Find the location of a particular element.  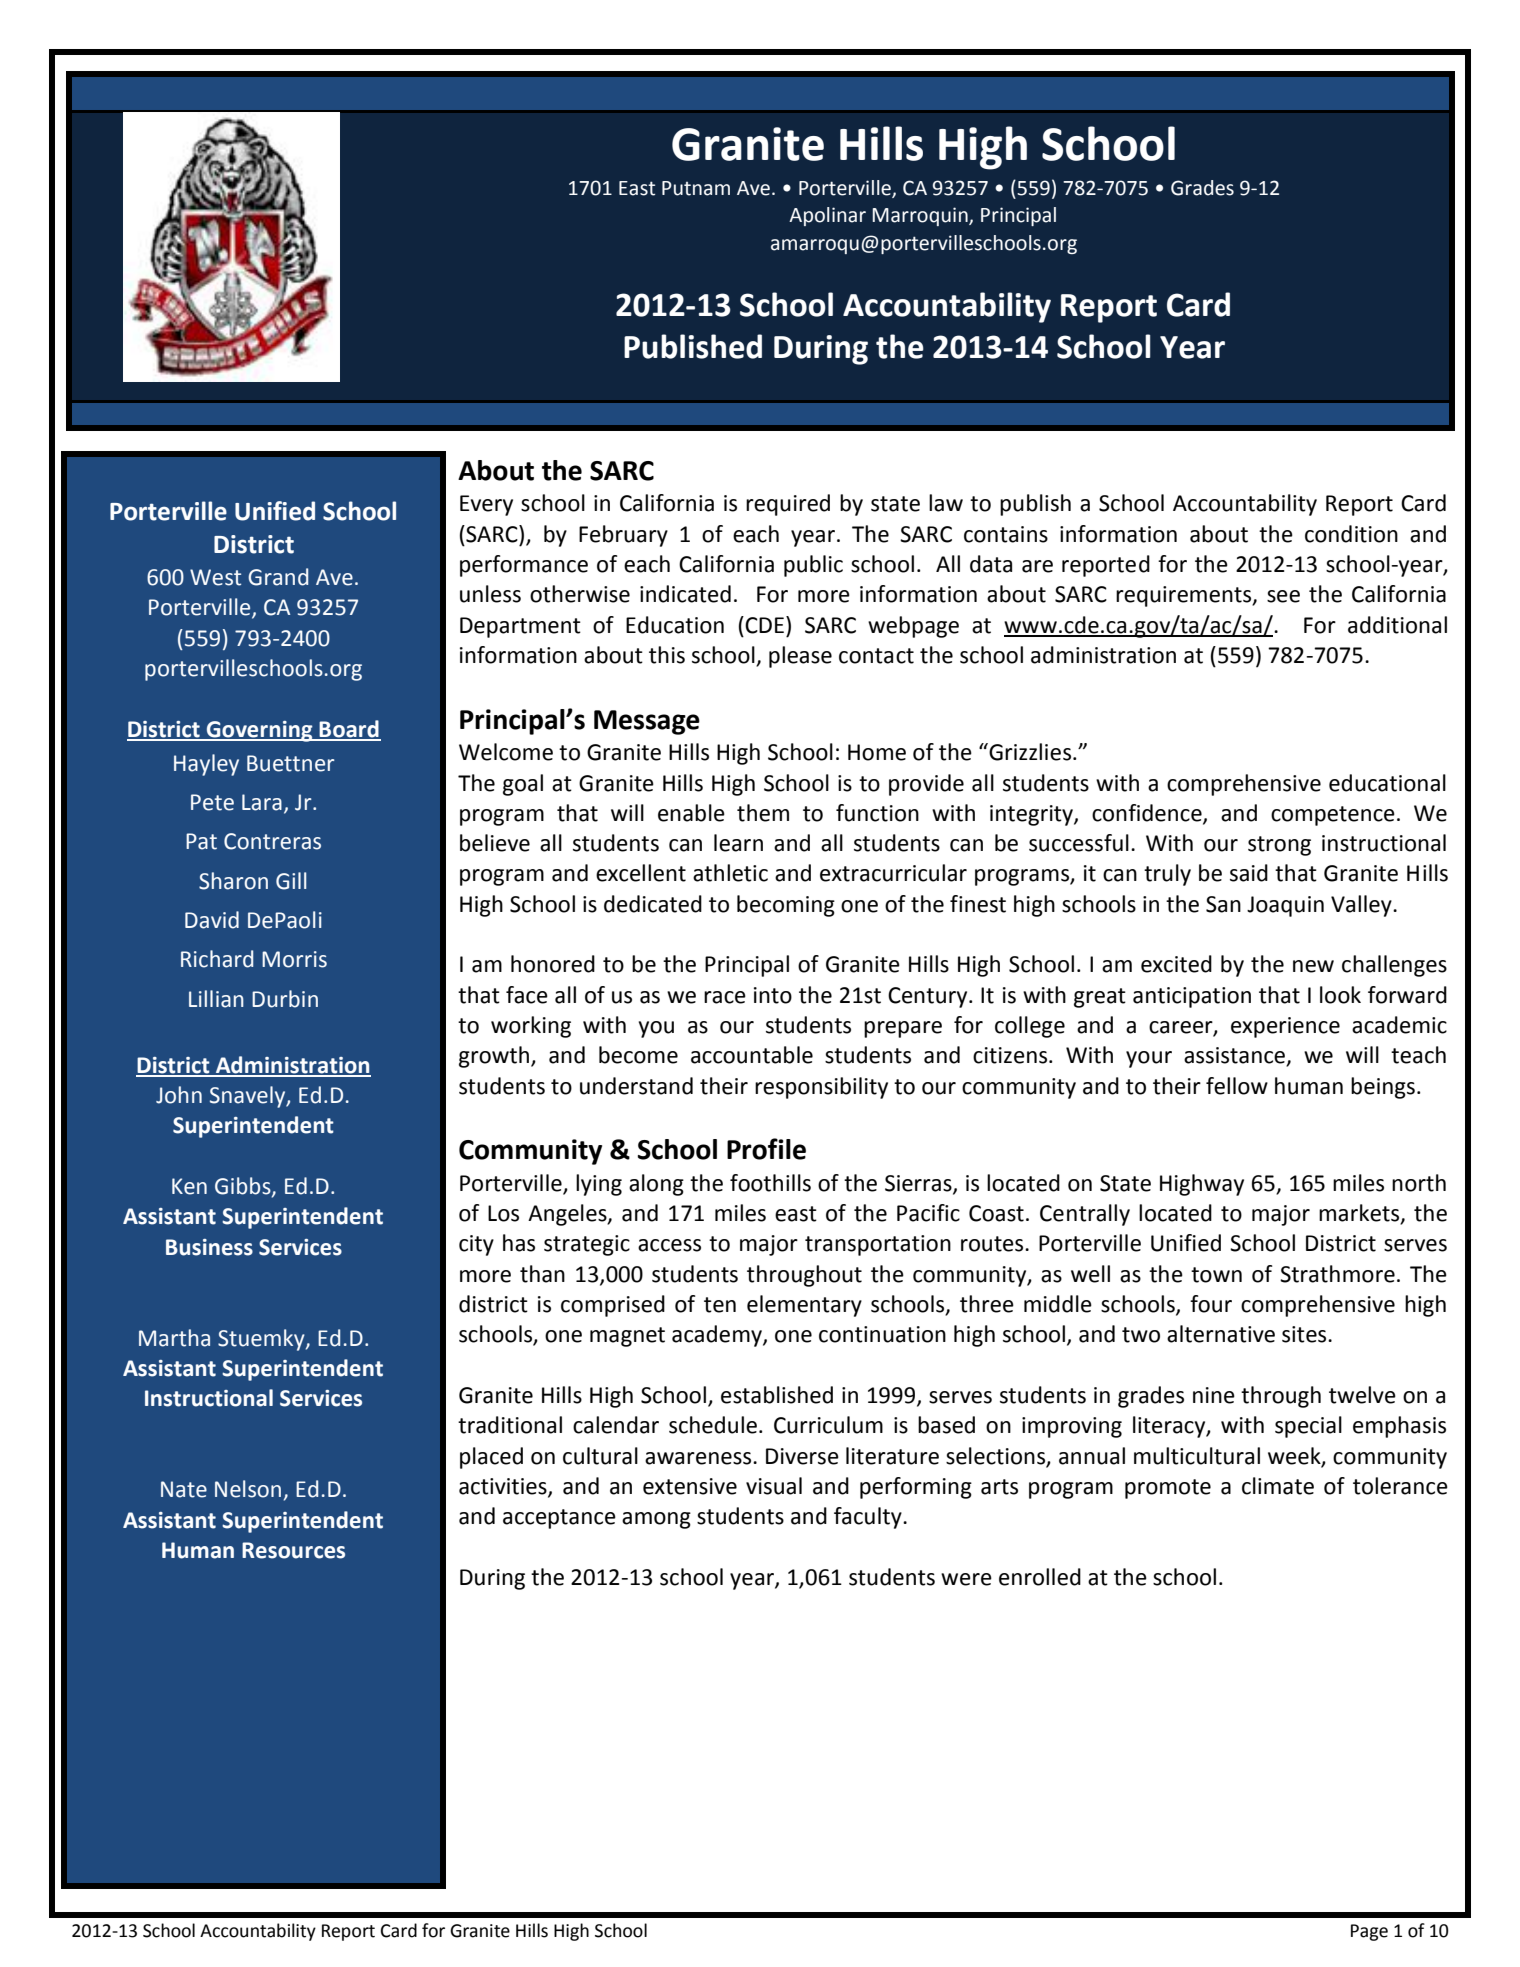

becoming is located at coordinates (786, 906).
